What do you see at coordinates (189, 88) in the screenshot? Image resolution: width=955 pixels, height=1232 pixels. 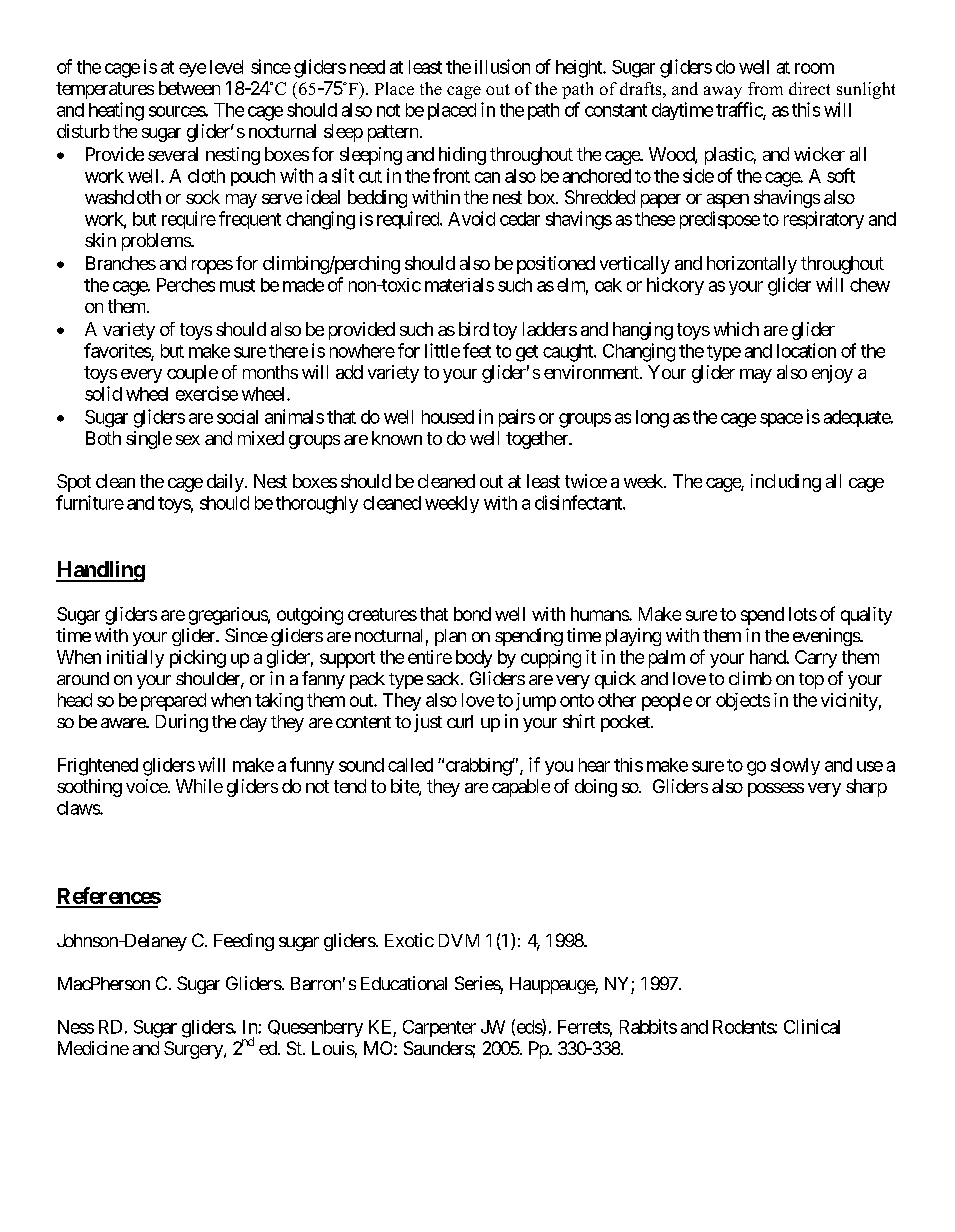 I see `between` at bounding box center [189, 88].
